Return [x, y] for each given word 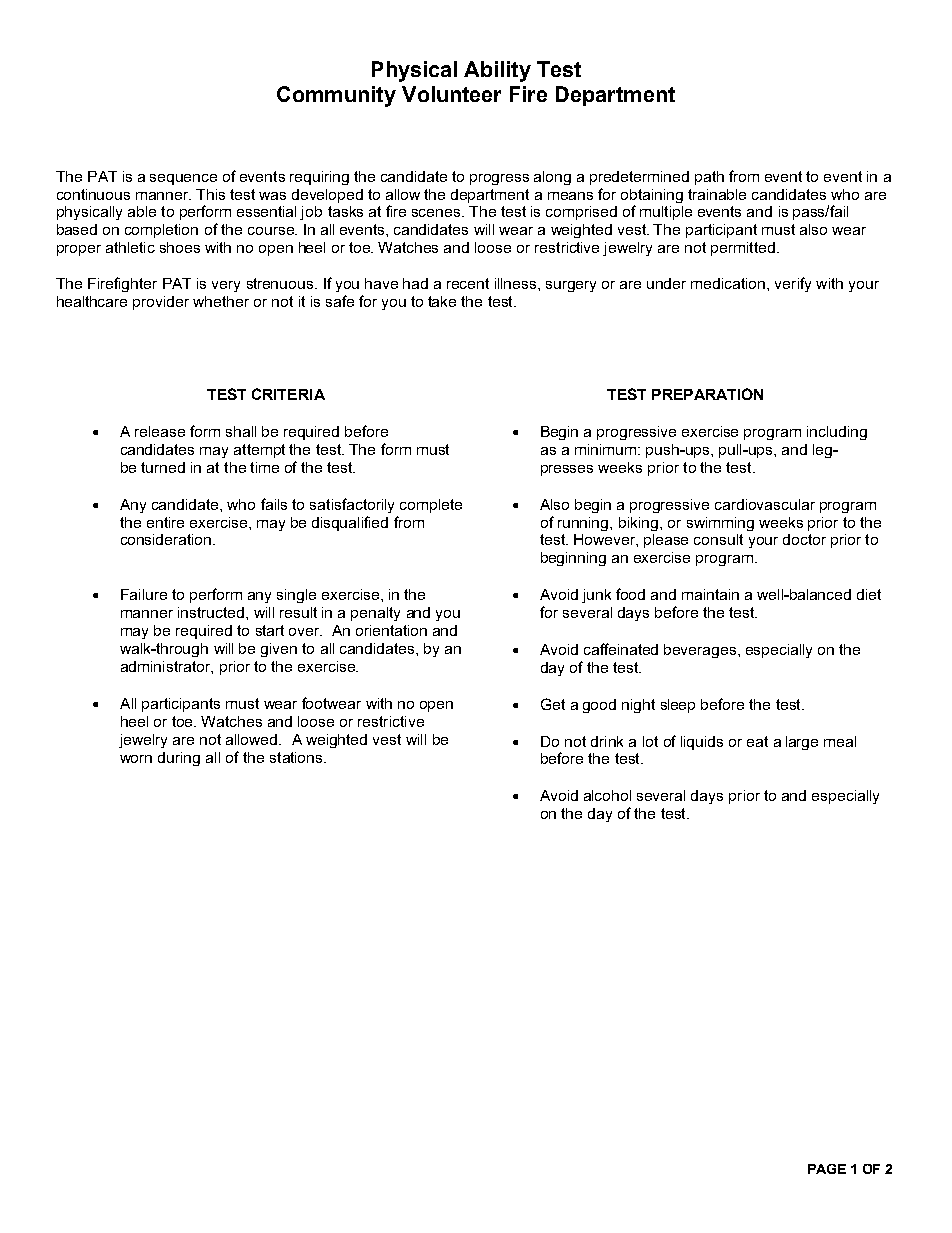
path [709, 178]
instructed [211, 612]
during [179, 759]
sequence [183, 179]
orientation [391, 630]
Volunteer [451, 94]
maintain [710, 594]
